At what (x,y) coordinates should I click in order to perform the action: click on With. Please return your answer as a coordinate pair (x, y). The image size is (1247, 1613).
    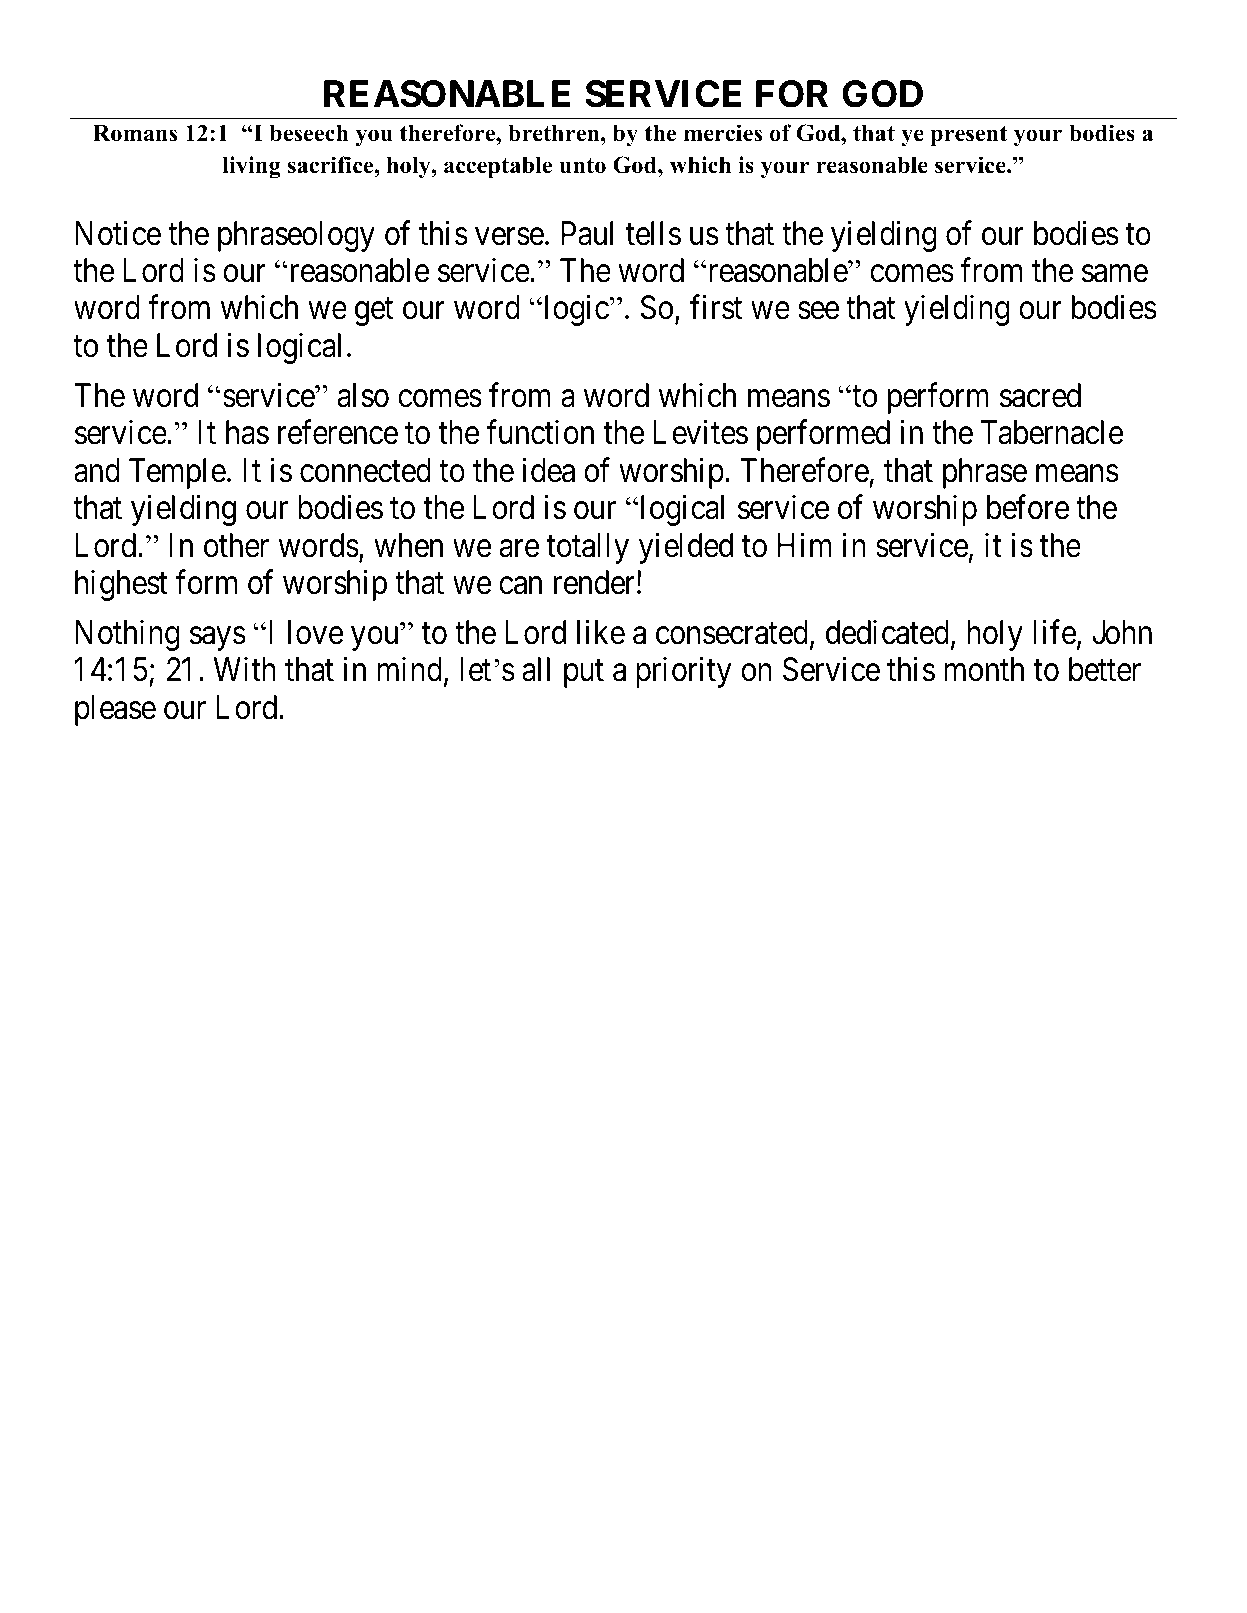
    Looking at the image, I should click on (245, 669).
